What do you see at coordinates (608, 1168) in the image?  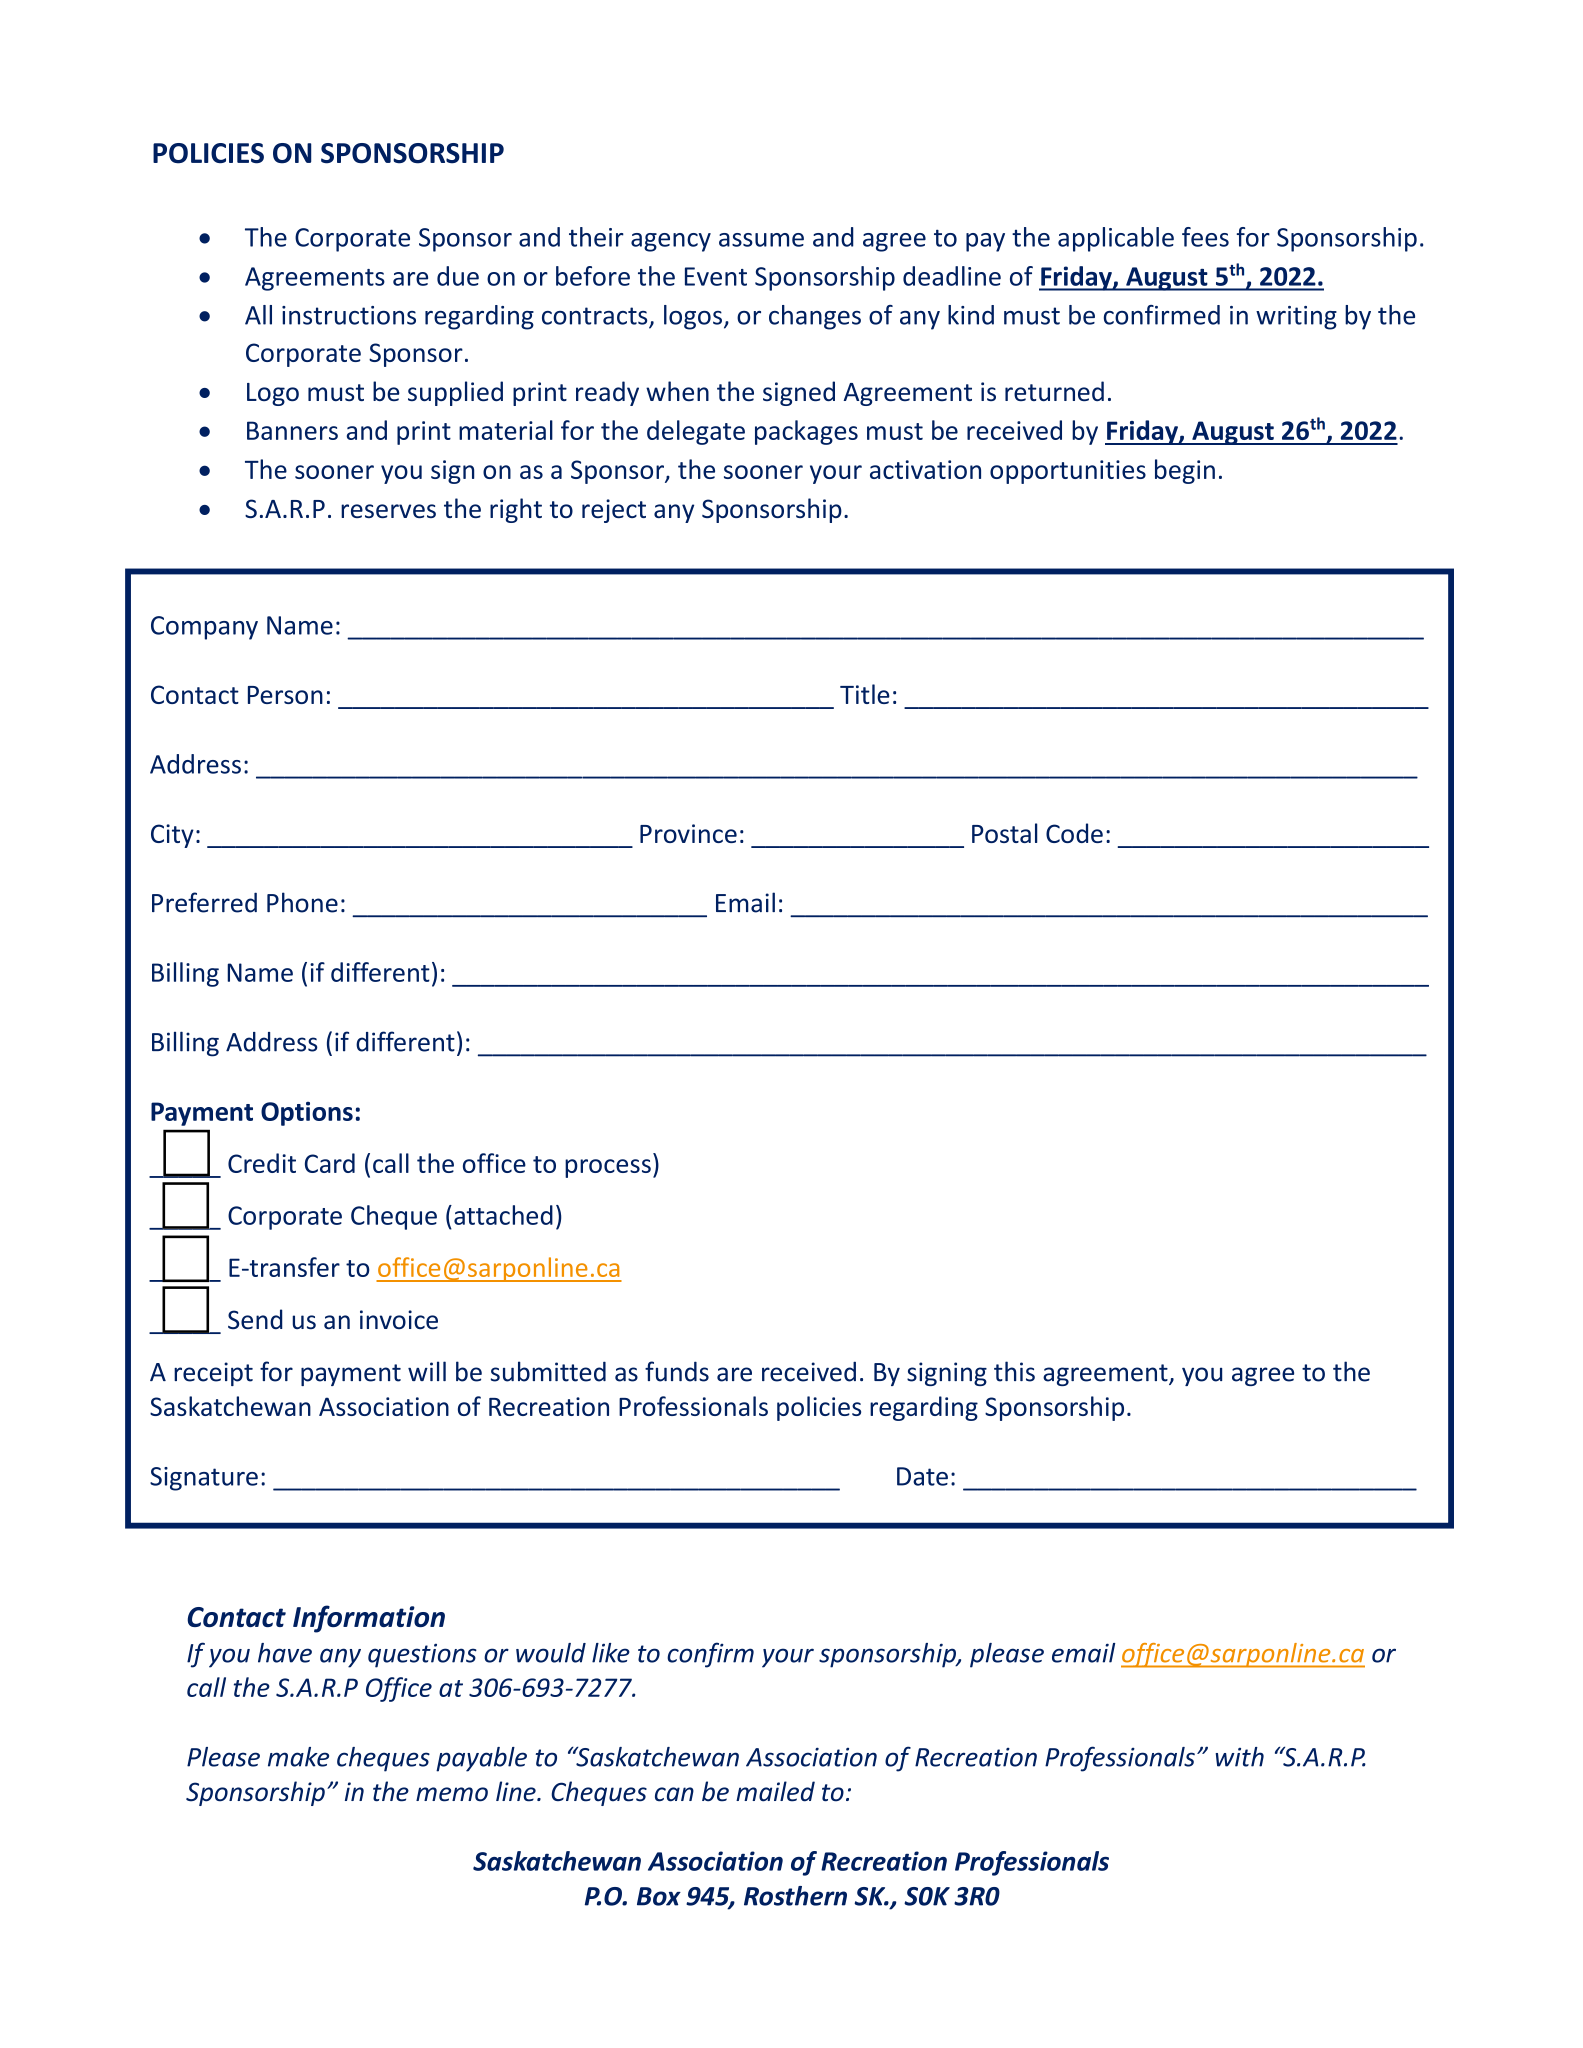 I see `process` at bounding box center [608, 1168].
